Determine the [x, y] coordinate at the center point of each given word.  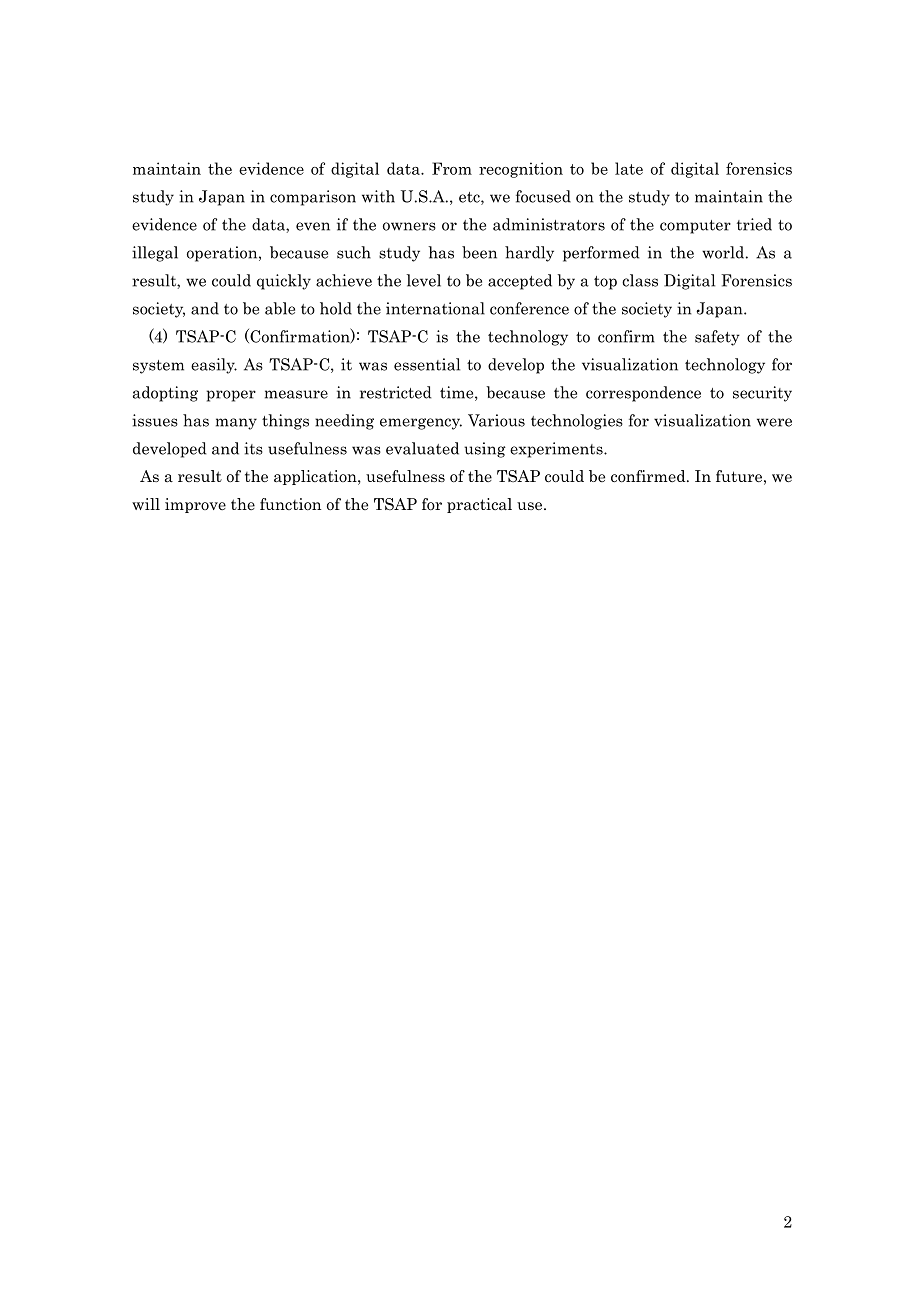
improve [195, 505]
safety [717, 338]
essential [427, 364]
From [452, 168]
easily [214, 366]
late [629, 168]
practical [479, 505]
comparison [313, 198]
